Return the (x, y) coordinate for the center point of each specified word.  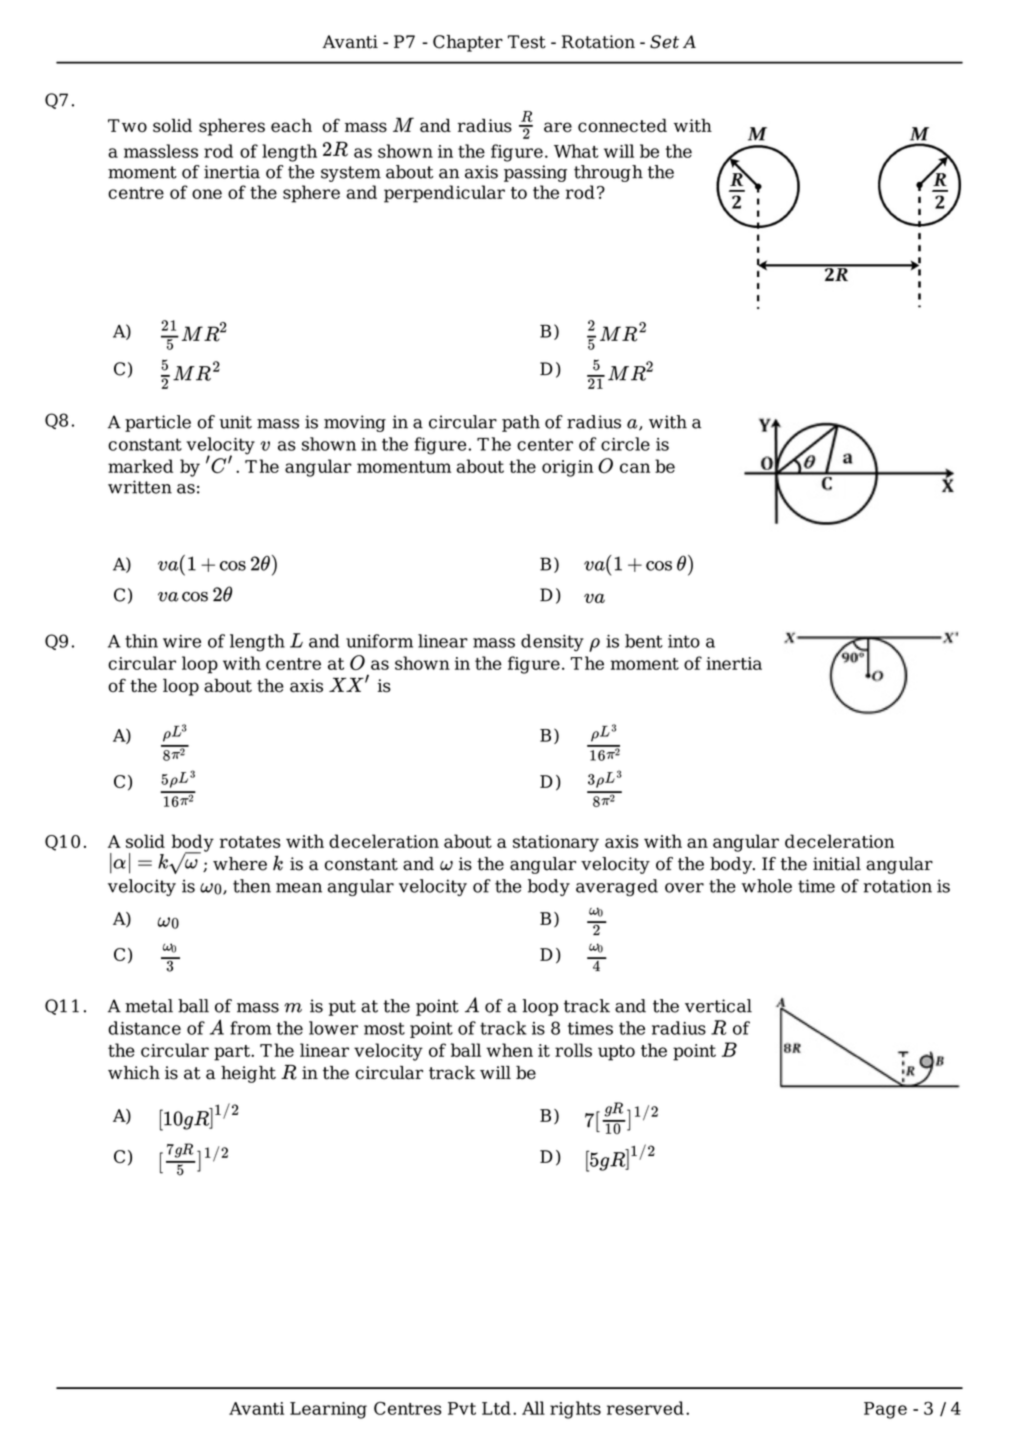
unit (235, 422)
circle (625, 444)
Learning (328, 1410)
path (521, 423)
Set (664, 42)
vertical (718, 1006)
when (509, 1050)
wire (182, 641)
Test (527, 42)
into (684, 641)
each (291, 125)
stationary (556, 843)
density (552, 643)
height (248, 1074)
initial (837, 864)
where (240, 864)
